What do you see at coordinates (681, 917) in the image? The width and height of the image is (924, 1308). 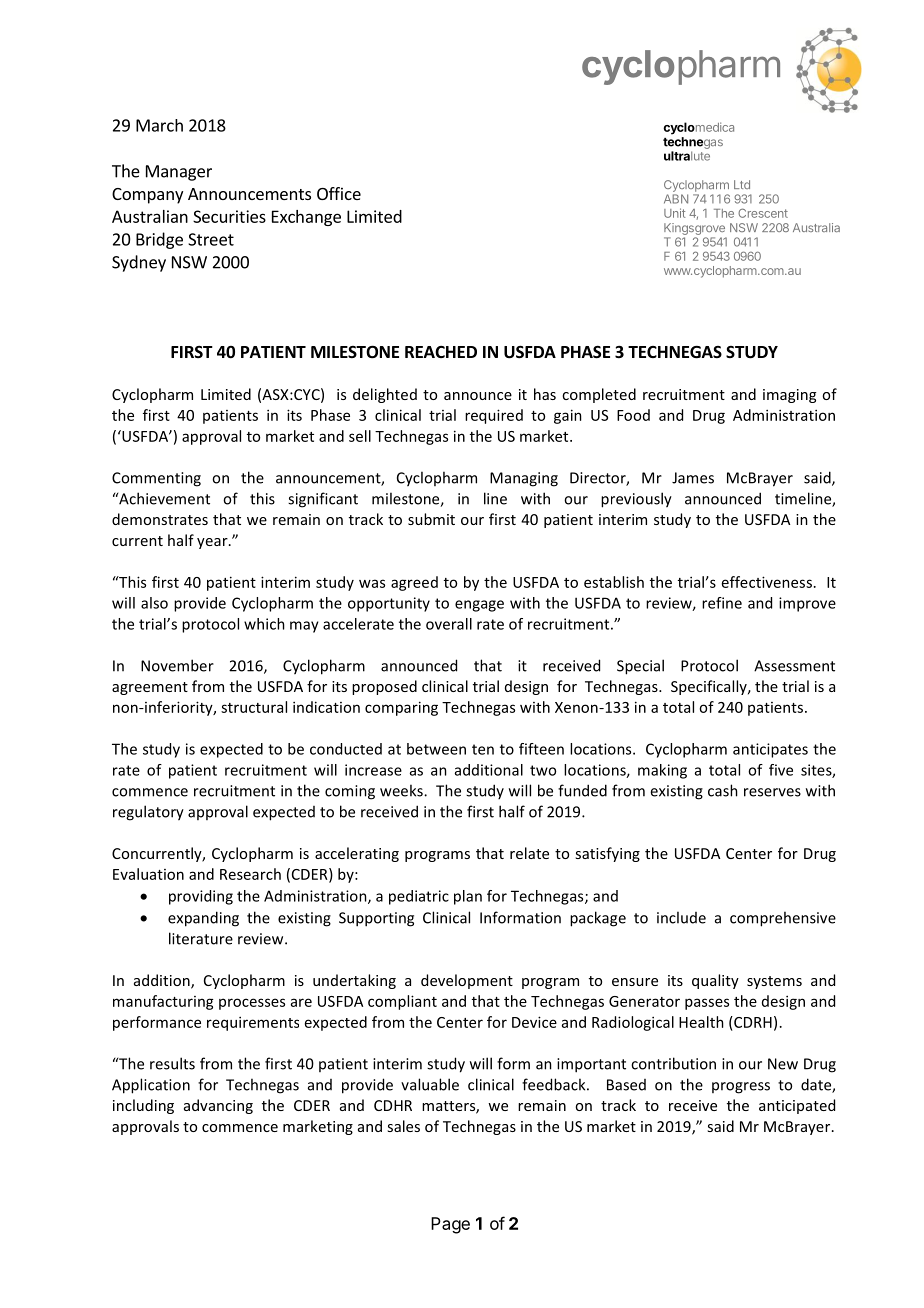 I see `include` at bounding box center [681, 917].
